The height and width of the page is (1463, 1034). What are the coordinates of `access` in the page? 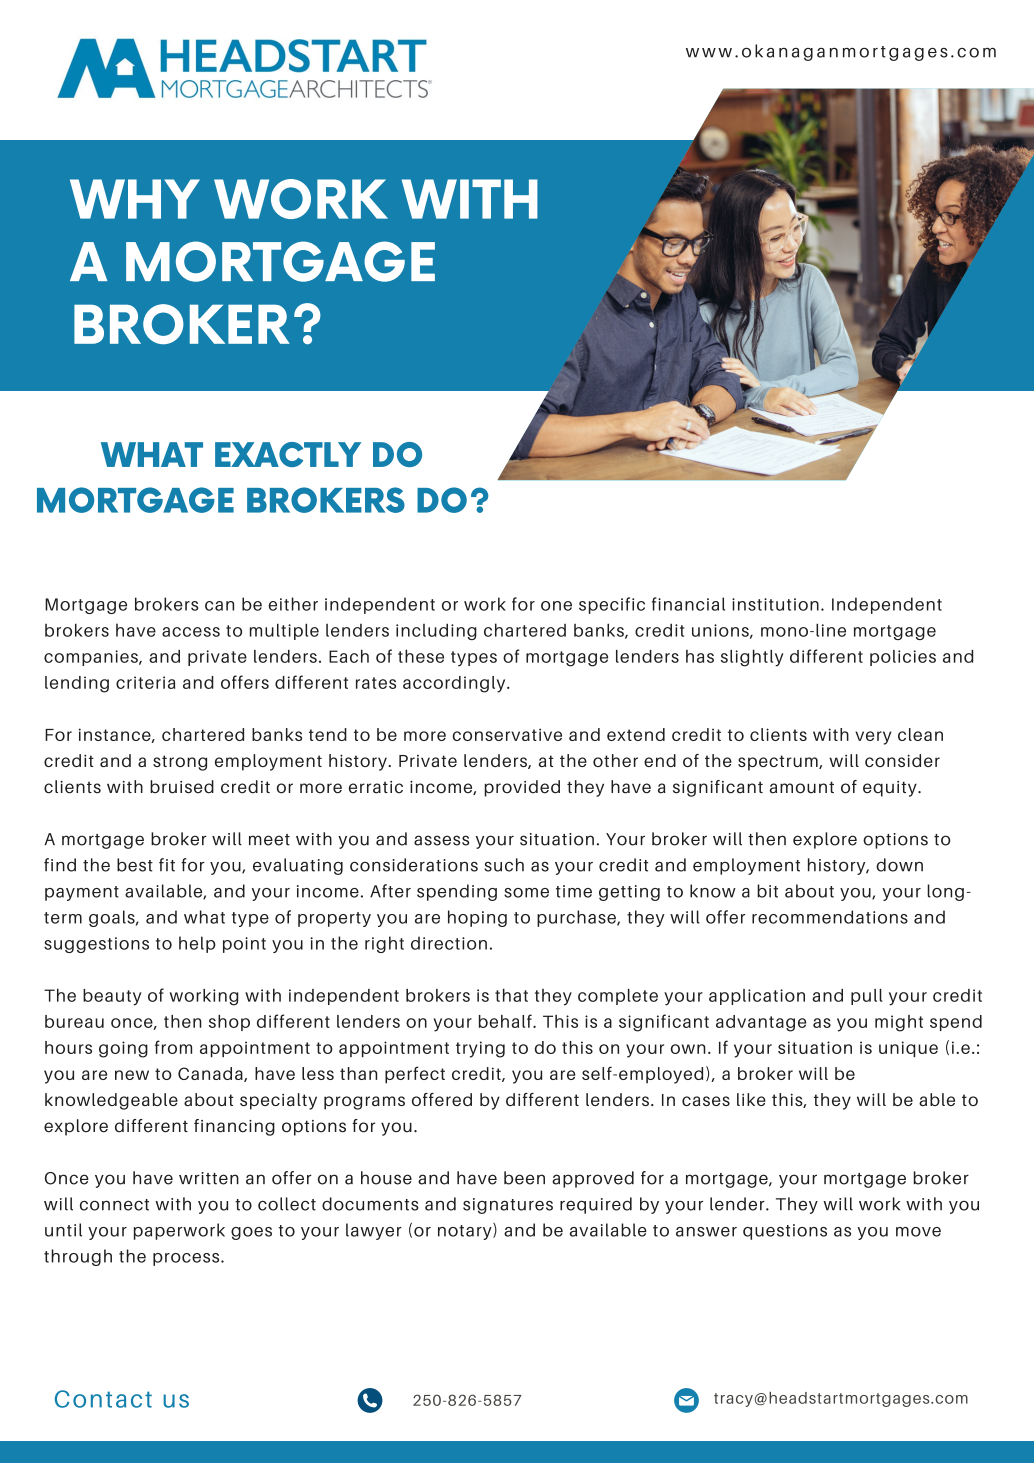 It's located at (191, 632).
